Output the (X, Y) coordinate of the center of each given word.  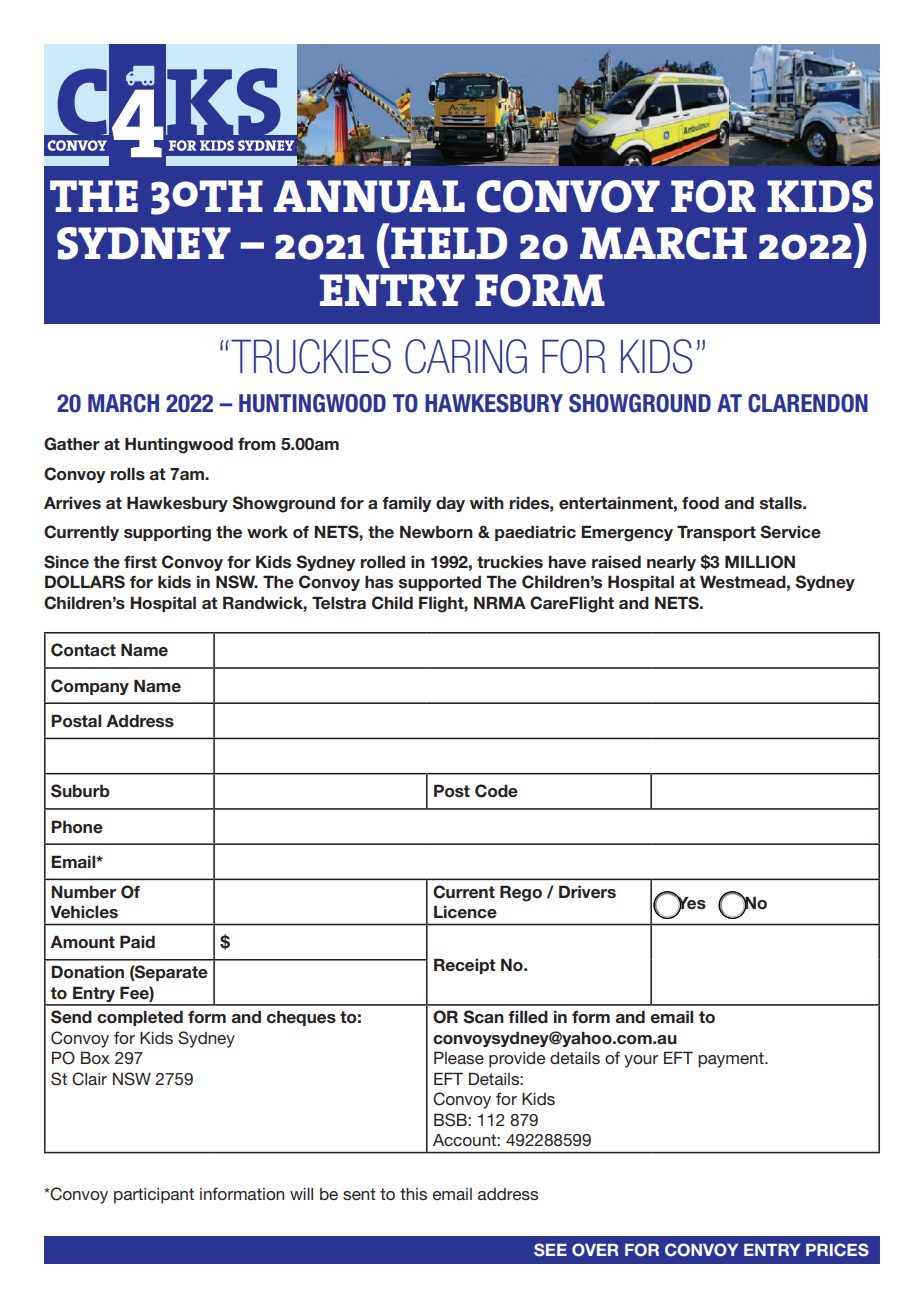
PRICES (837, 1250)
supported (440, 583)
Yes (690, 903)
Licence (465, 912)
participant (154, 1196)
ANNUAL (369, 196)
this (413, 1194)
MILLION (760, 562)
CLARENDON (808, 403)
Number (83, 892)
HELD (449, 243)
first (140, 562)
